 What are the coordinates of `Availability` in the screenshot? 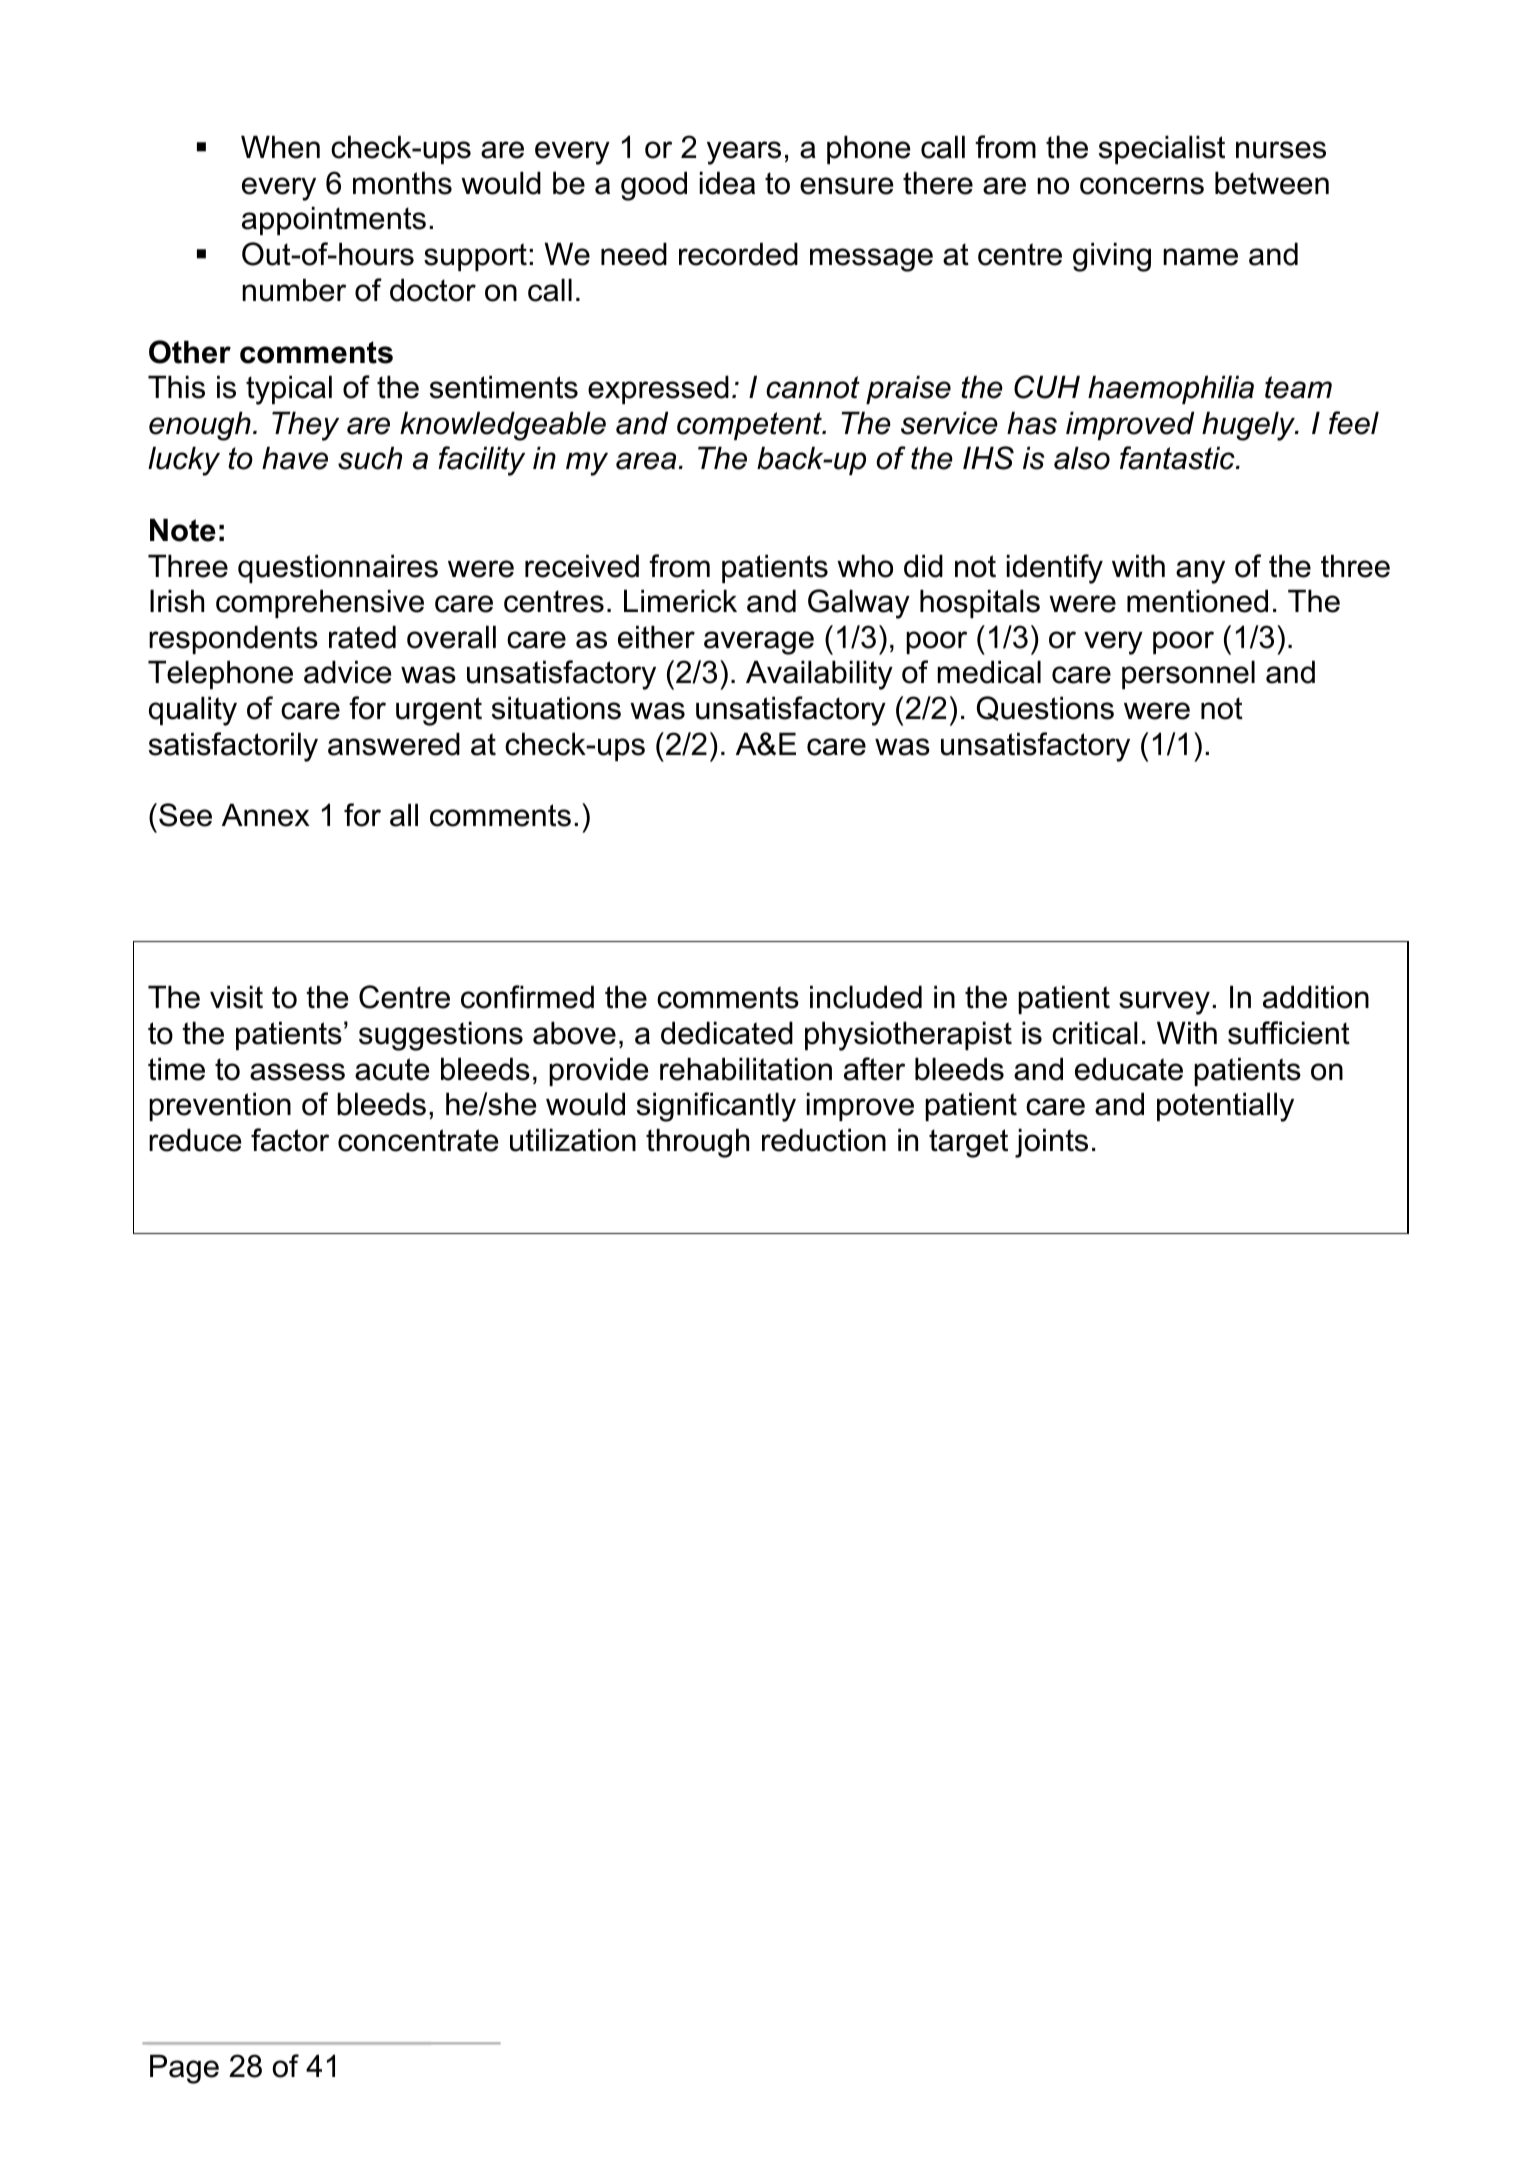 It's located at (819, 675).
